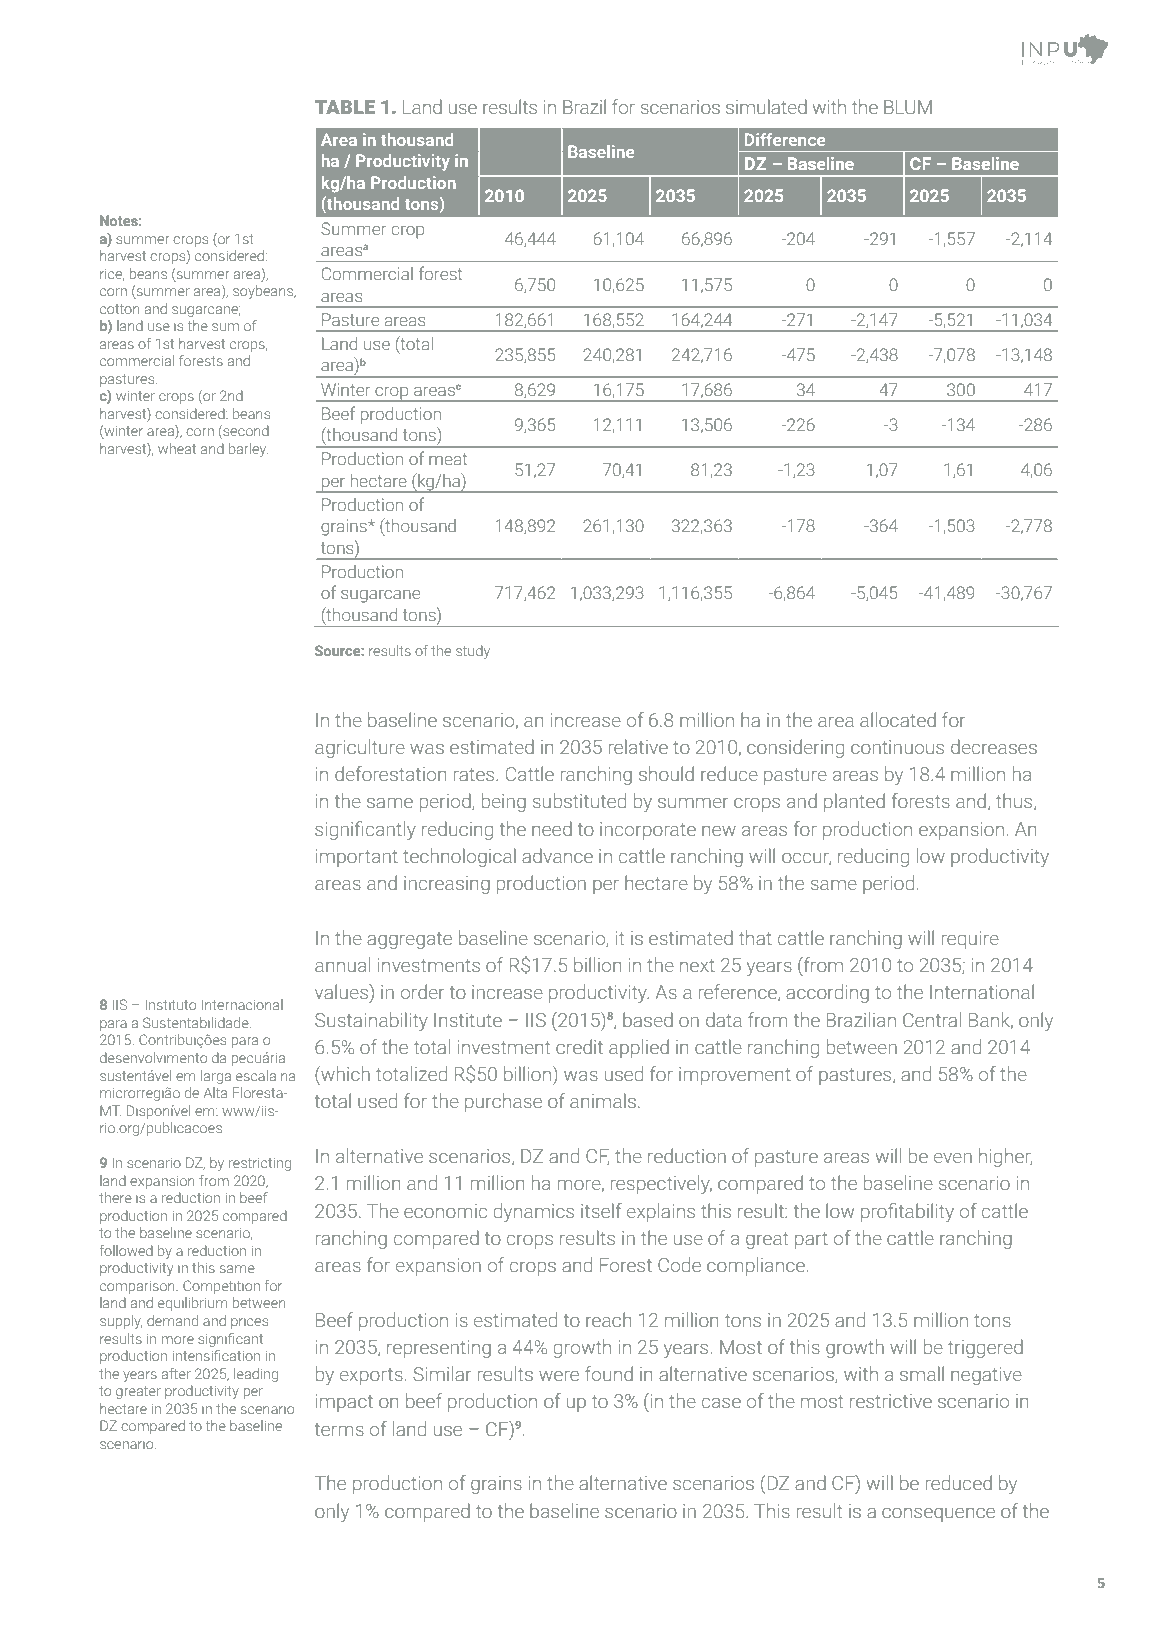 The width and height of the image is (1159, 1640). Describe the element at coordinates (854, 802) in the image. I see `planted` at that location.
